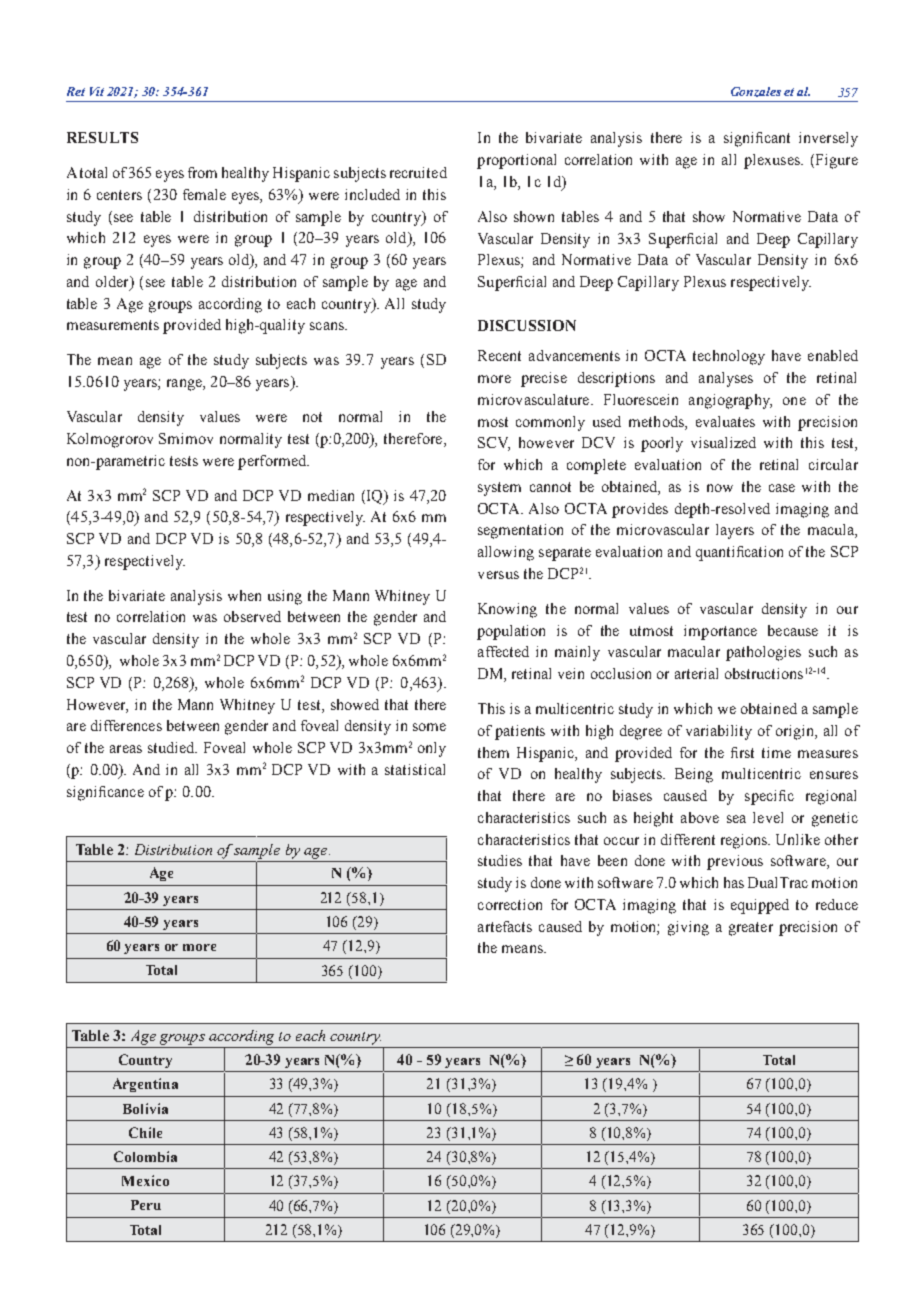 The height and width of the page is (1308, 924). What do you see at coordinates (500, 860) in the page?
I see `studies` at bounding box center [500, 860].
